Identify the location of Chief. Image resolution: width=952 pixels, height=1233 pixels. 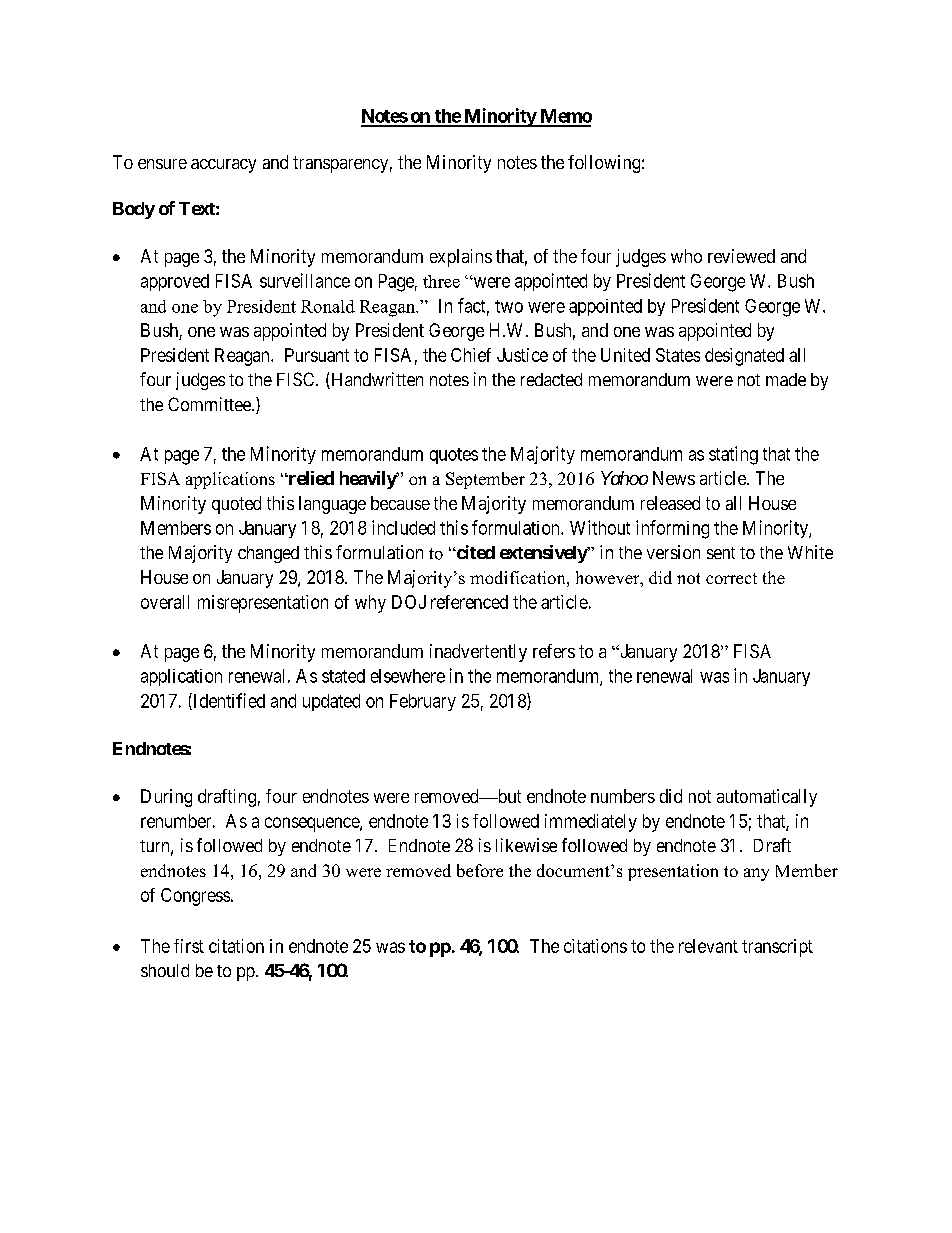
(471, 355).
